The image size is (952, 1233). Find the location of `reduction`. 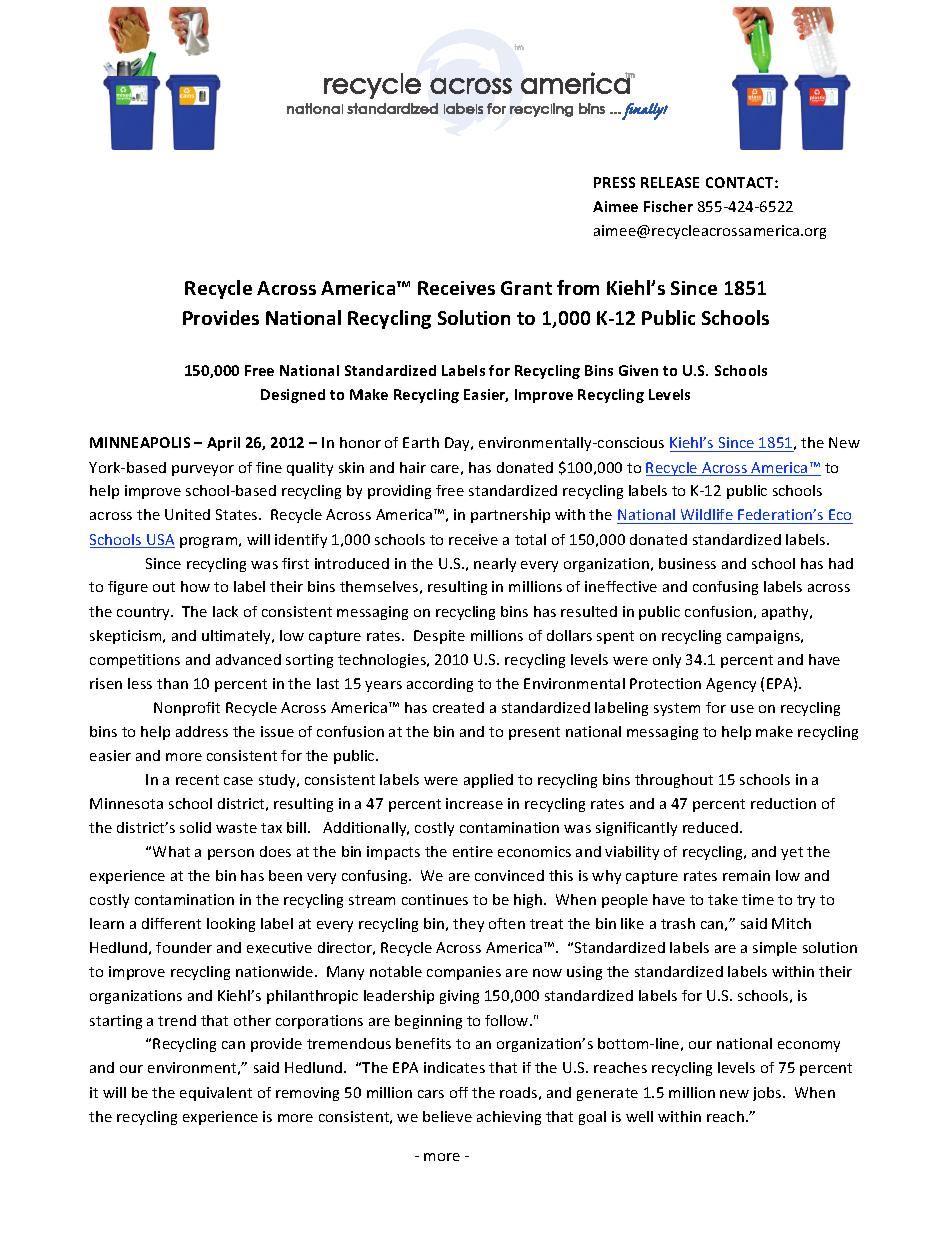

reduction is located at coordinates (783, 803).
